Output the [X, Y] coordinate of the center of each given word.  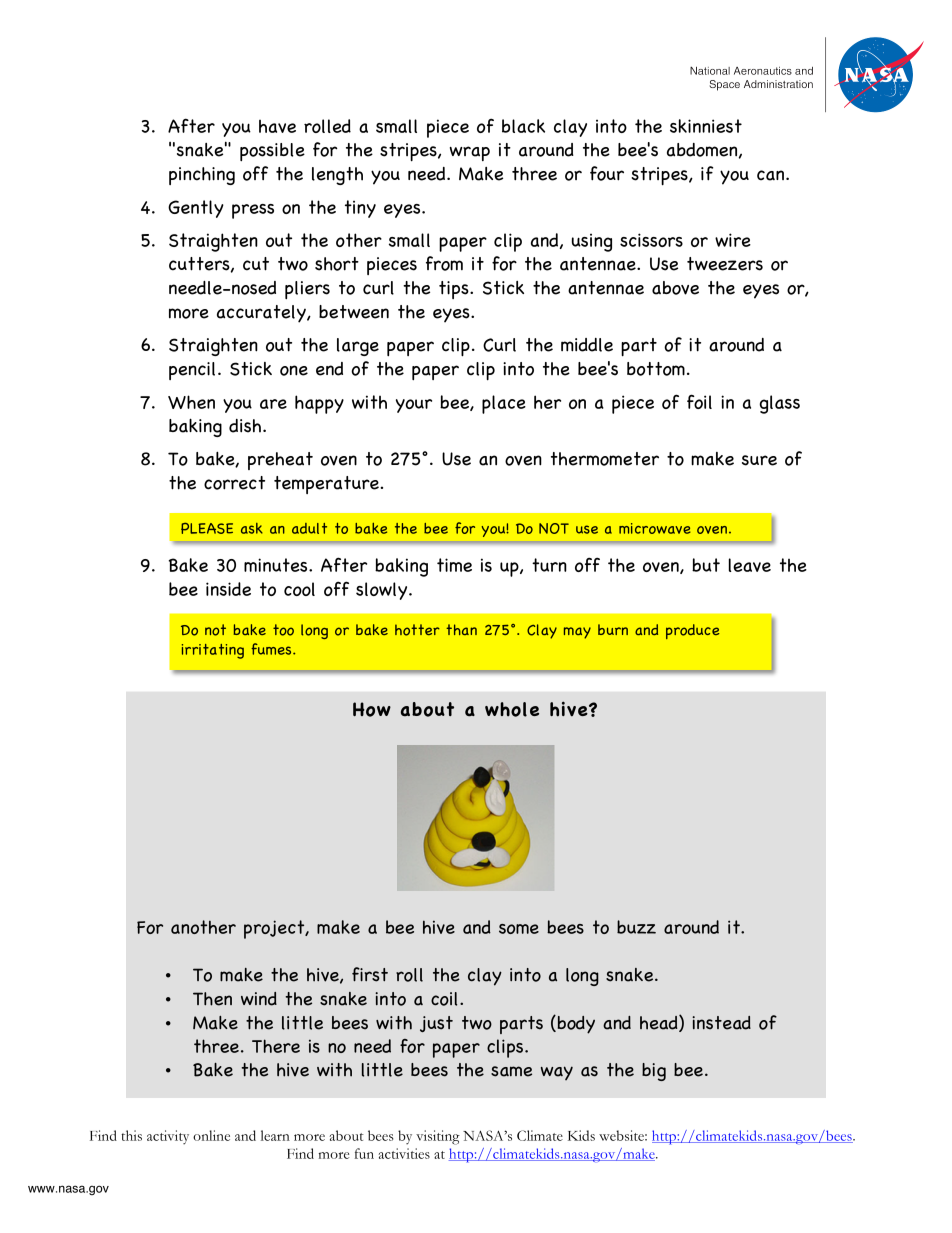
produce [692, 631]
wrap [470, 153]
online [211, 1135]
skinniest [706, 126]
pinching [202, 176]
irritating [213, 651]
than [461, 629]
